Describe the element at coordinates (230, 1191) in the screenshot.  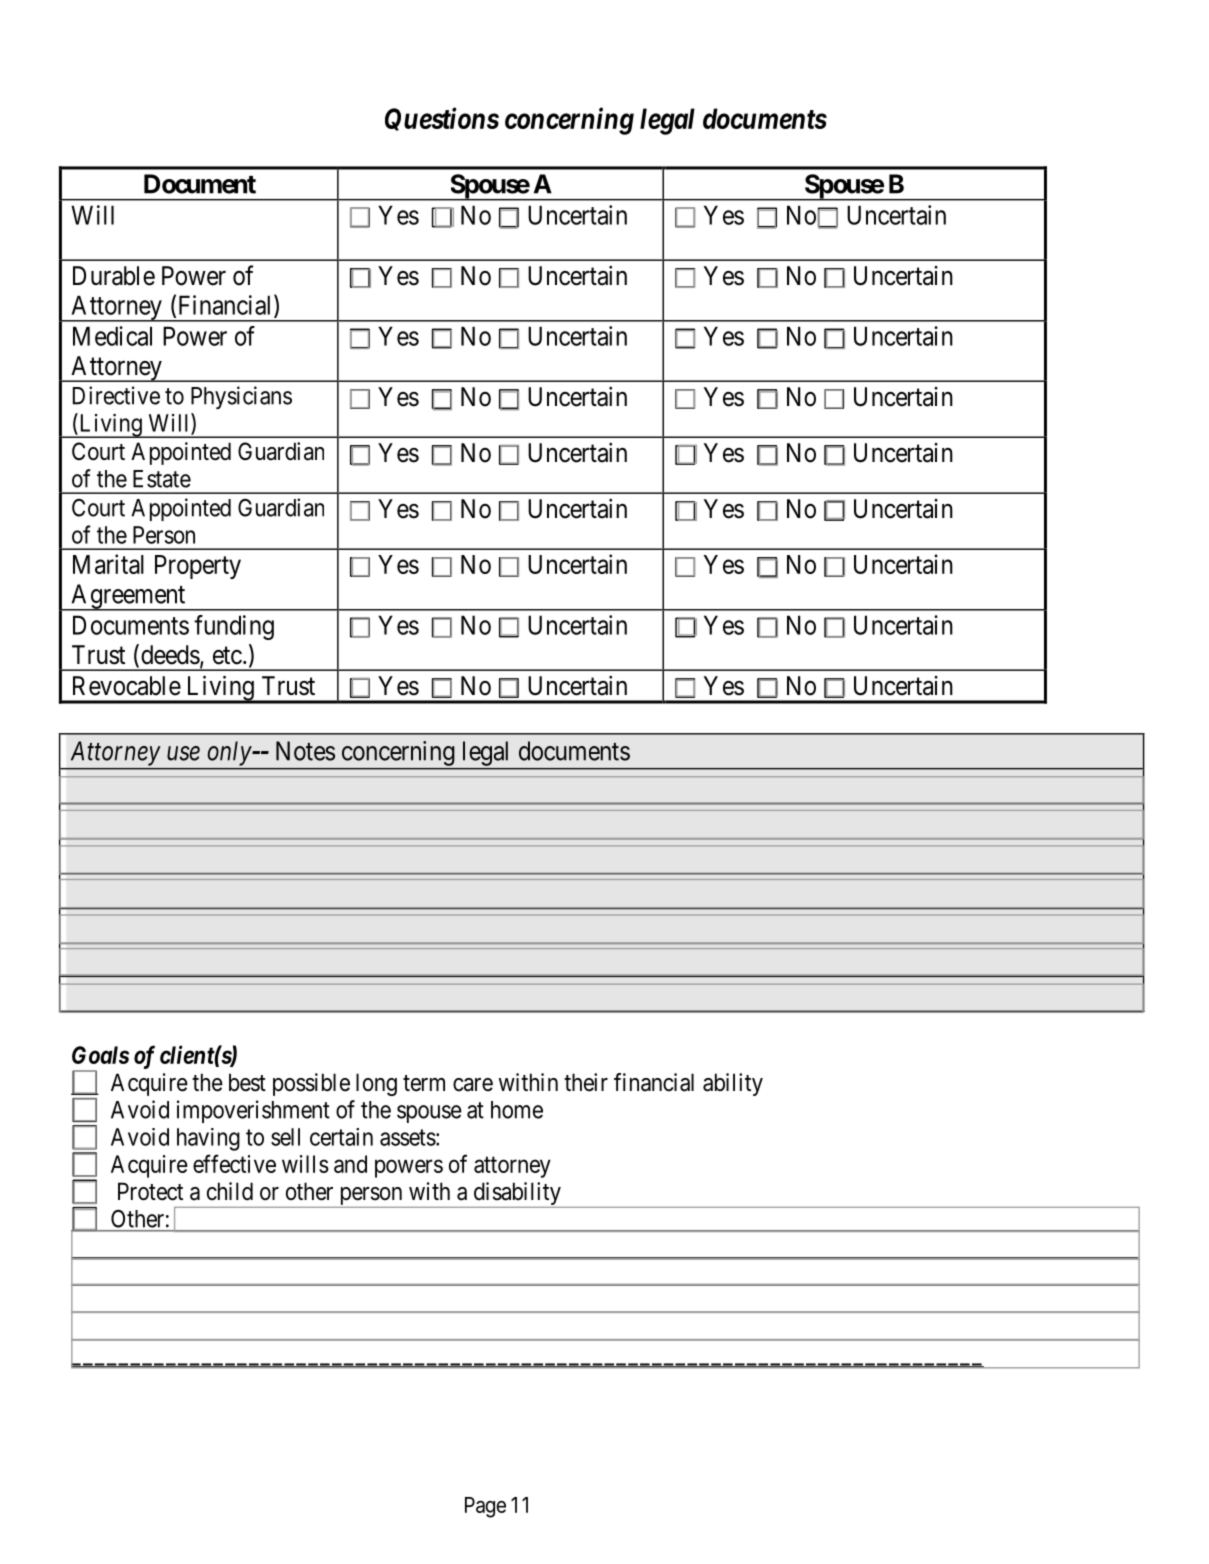
I see `child` at that location.
